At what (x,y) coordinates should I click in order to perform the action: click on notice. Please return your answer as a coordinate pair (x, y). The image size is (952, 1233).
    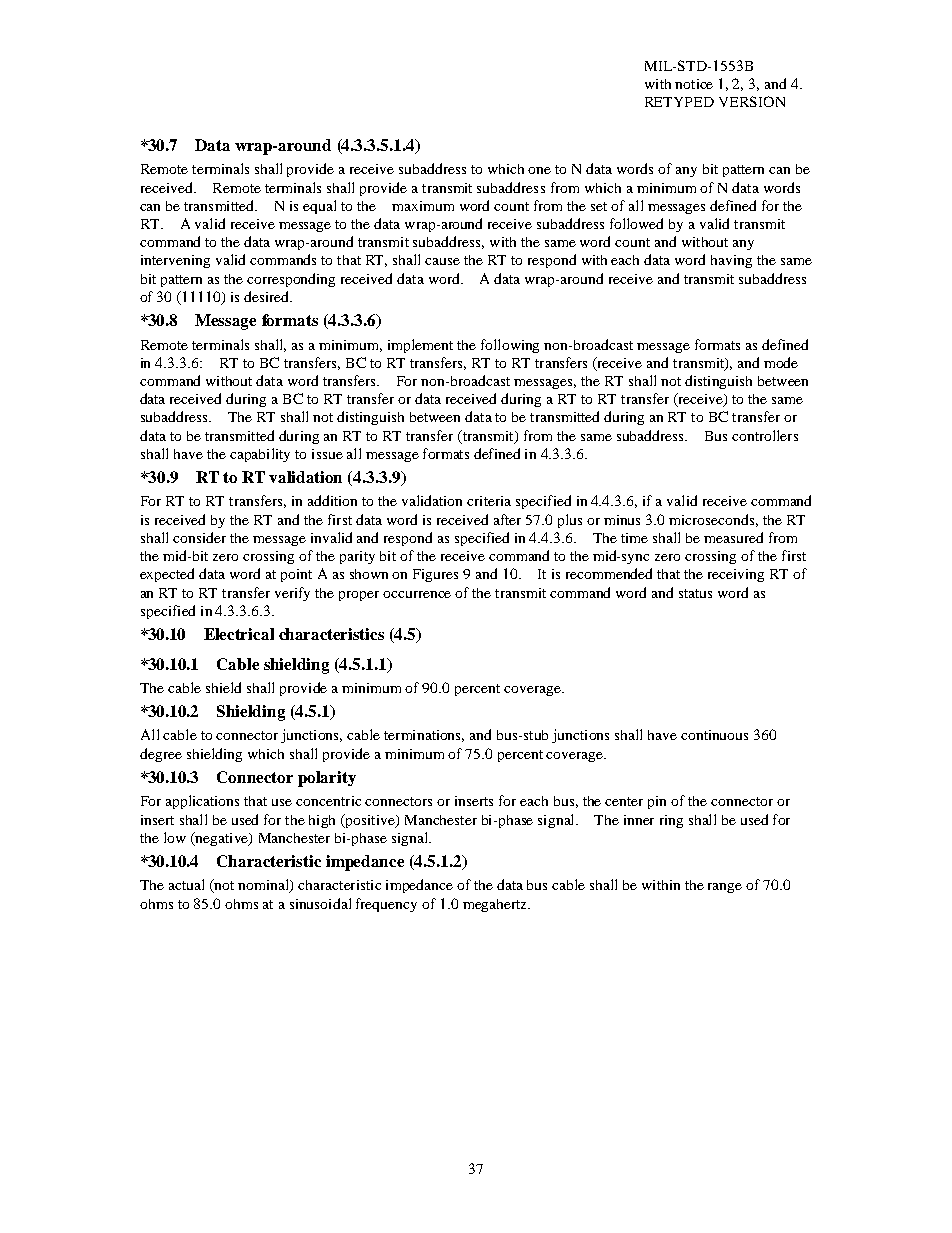
    Looking at the image, I should click on (694, 84).
